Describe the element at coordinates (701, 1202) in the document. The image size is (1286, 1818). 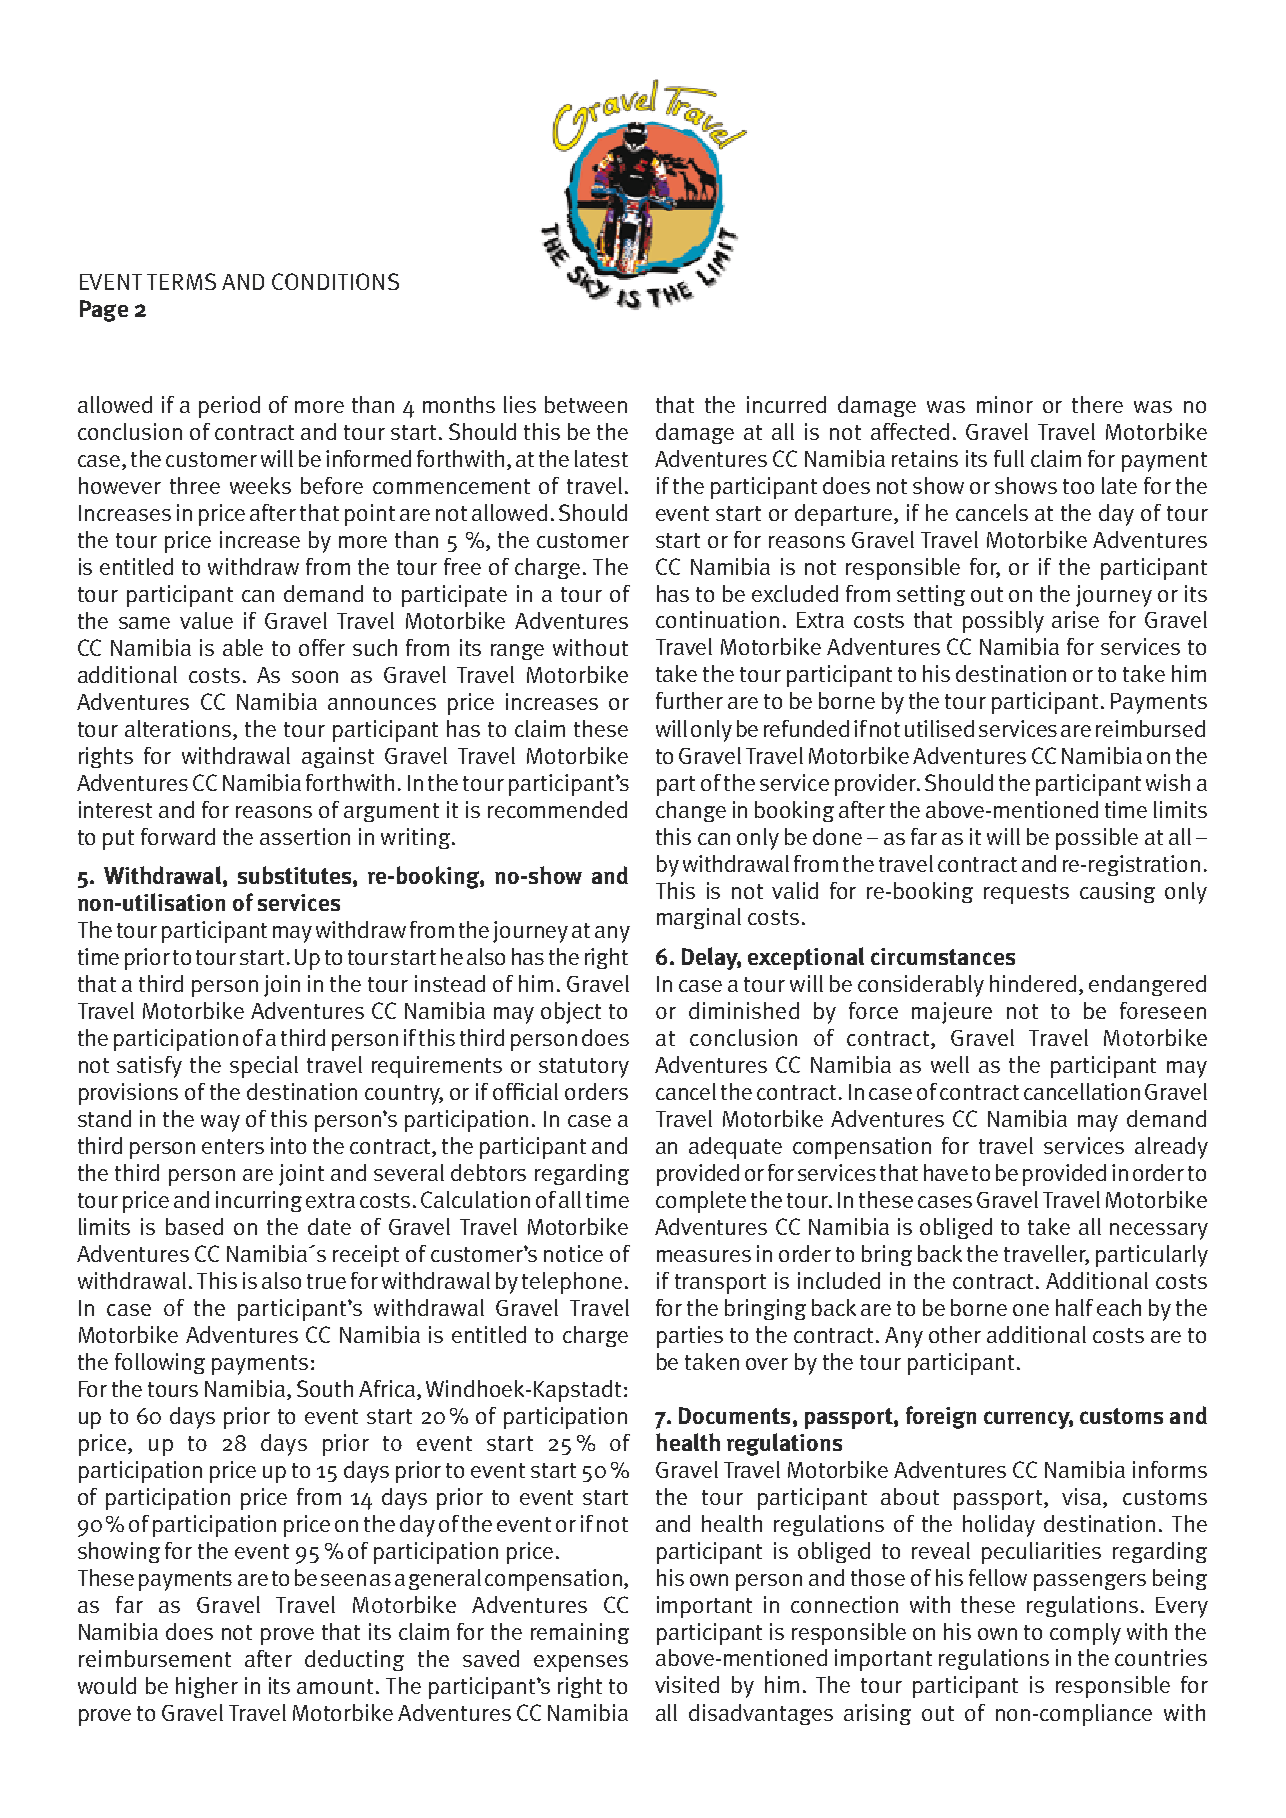
I see `complete` at that location.
